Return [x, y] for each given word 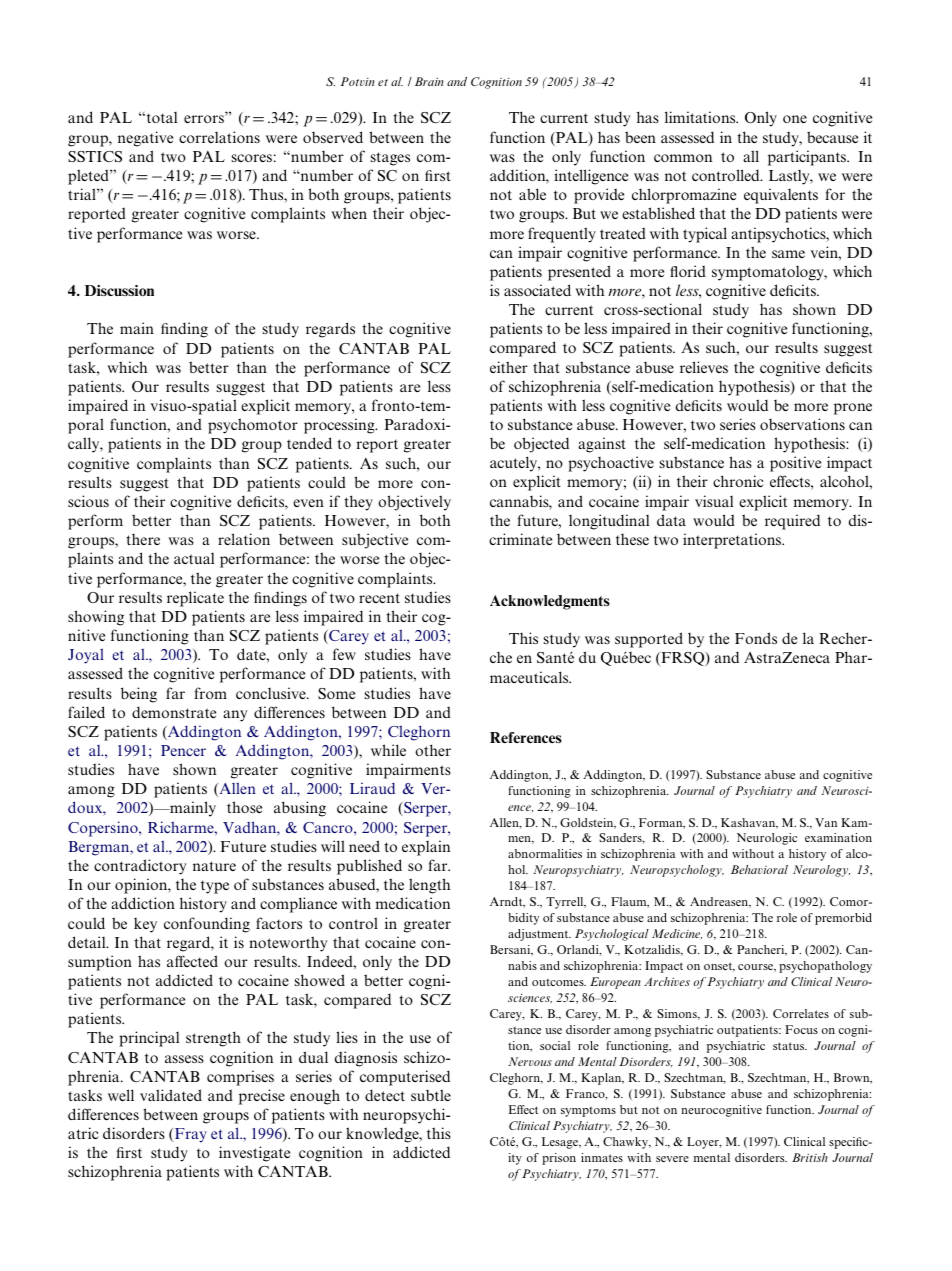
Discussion [119, 290]
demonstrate [174, 712]
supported [649, 640]
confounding [207, 925]
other [433, 750]
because [832, 137]
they [358, 503]
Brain [429, 81]
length [430, 886]
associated [537, 290]
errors [205, 119]
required [792, 522]
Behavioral [759, 869]
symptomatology [769, 273]
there [143, 539]
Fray [191, 1135]
